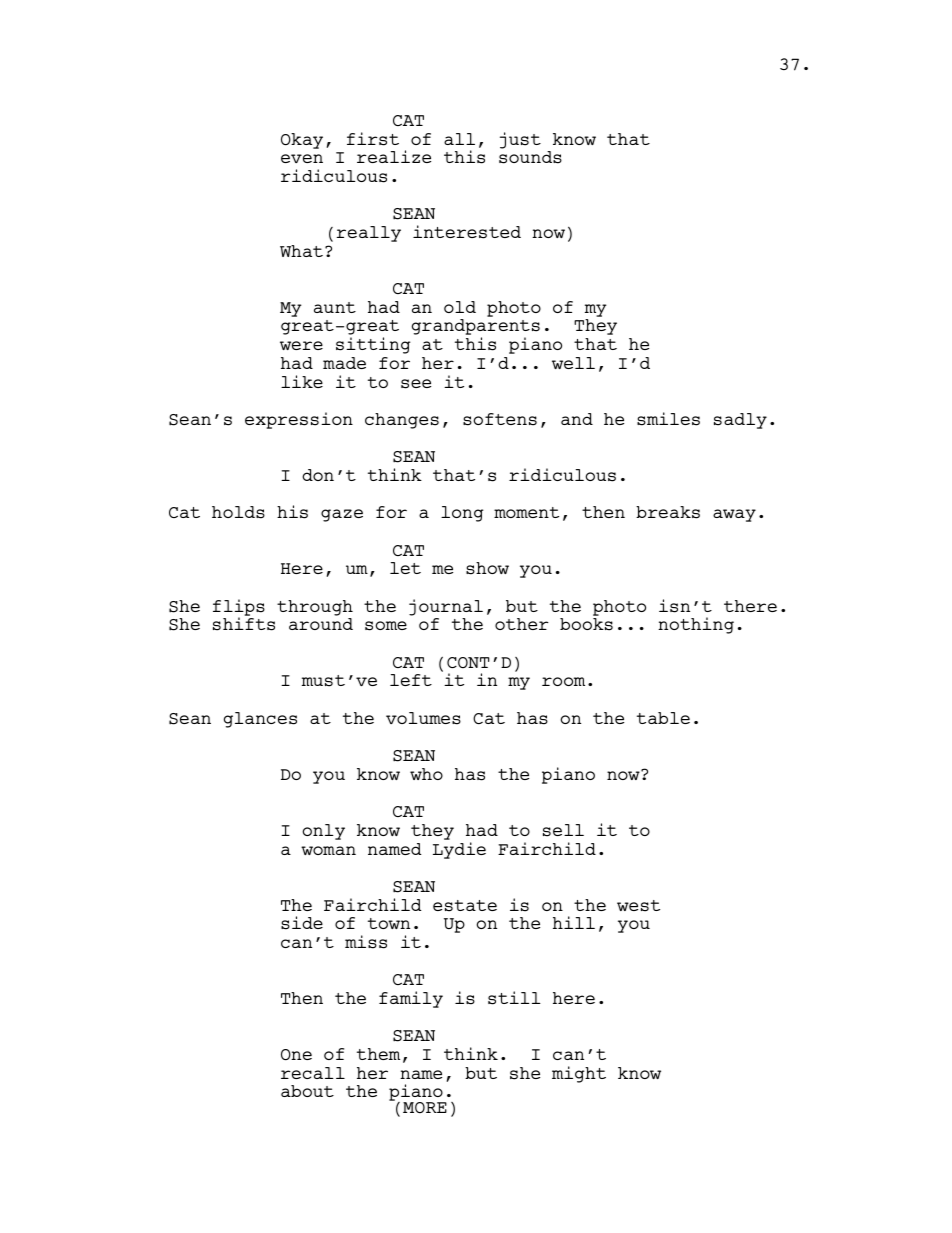  Describe the element at coordinates (530, 157) in the screenshot. I see `sounds` at that location.
